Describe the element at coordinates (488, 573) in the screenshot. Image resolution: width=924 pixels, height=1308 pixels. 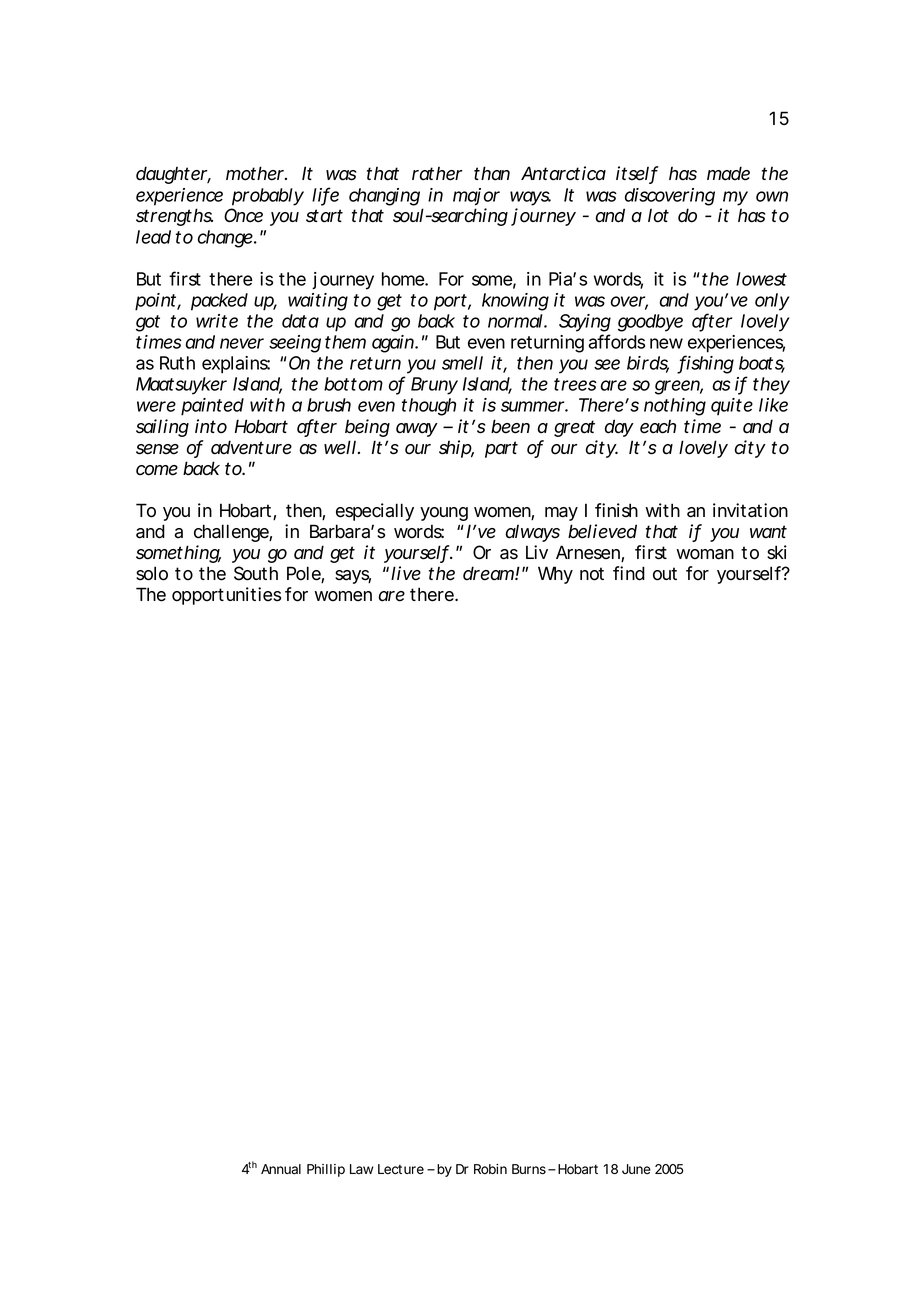
I see `dream` at that location.
